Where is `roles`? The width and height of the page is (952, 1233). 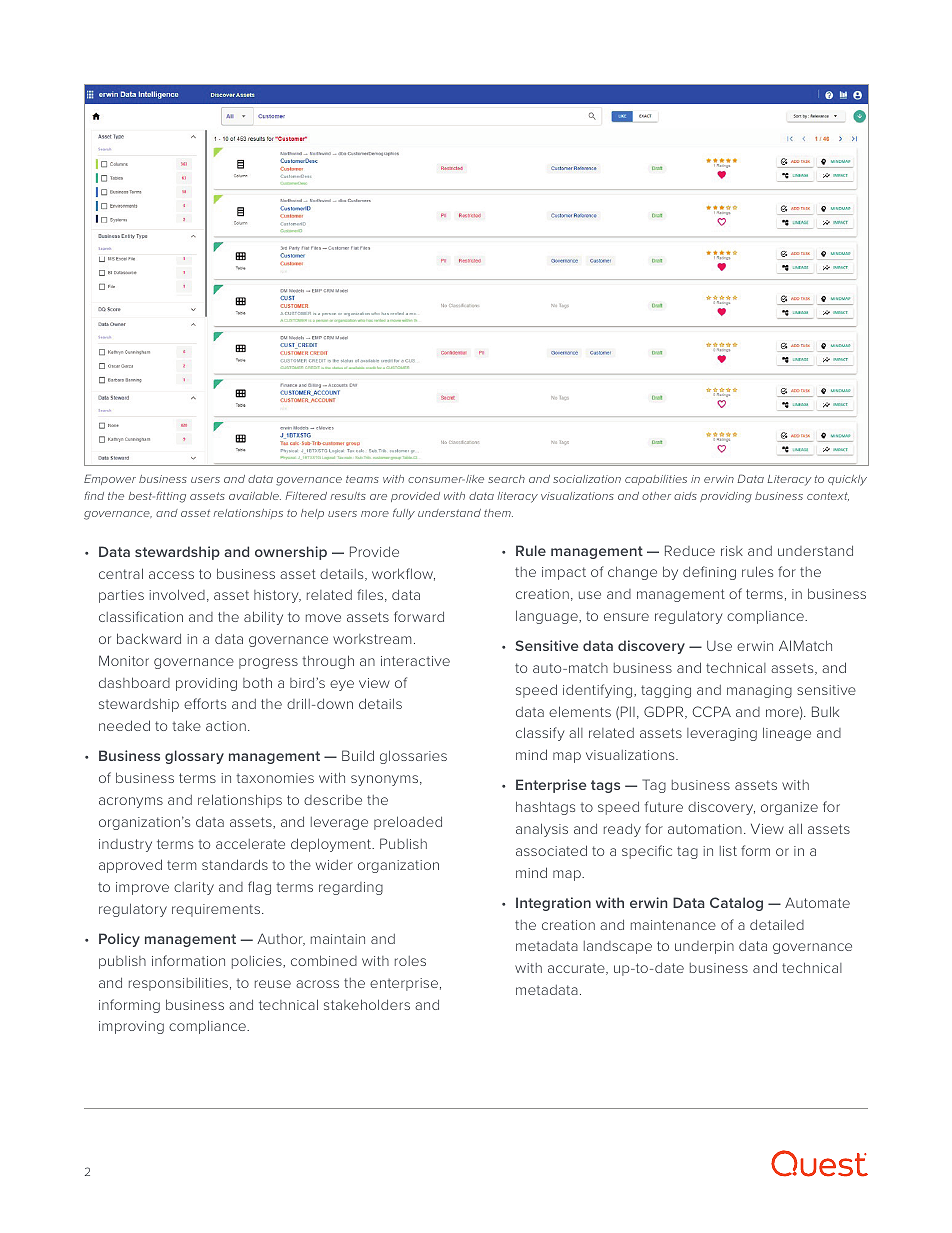 roles is located at coordinates (410, 961).
